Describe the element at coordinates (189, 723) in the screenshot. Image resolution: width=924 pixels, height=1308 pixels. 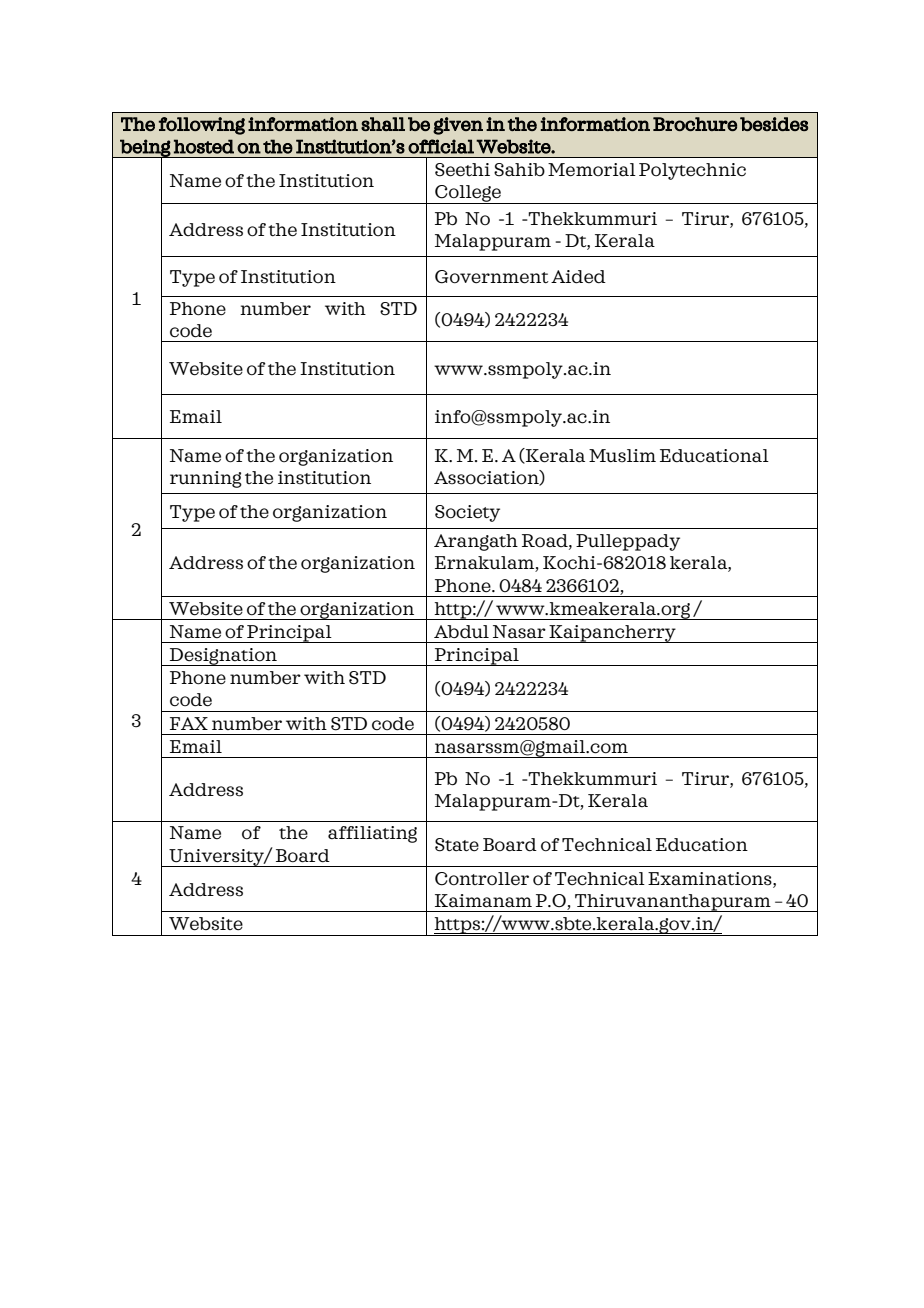
I see `FAX` at that location.
